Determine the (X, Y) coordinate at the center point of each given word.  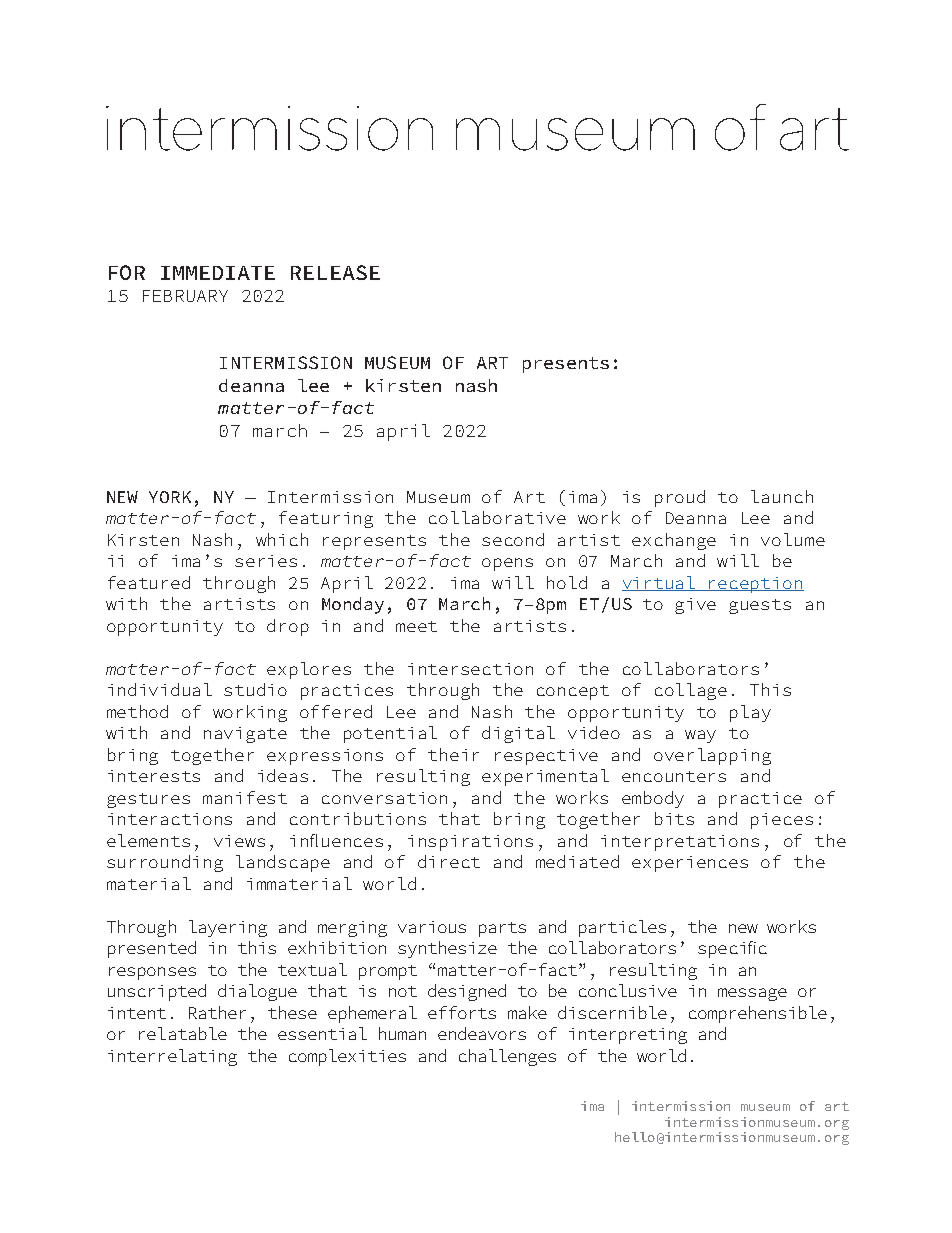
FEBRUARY (185, 296)
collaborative (497, 517)
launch (782, 496)
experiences (690, 864)
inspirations (470, 843)
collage (691, 691)
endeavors (482, 1033)
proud (680, 498)
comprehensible (758, 1014)
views (239, 841)
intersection (470, 669)
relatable (183, 1033)
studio (255, 689)
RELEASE (335, 272)
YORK (170, 497)
